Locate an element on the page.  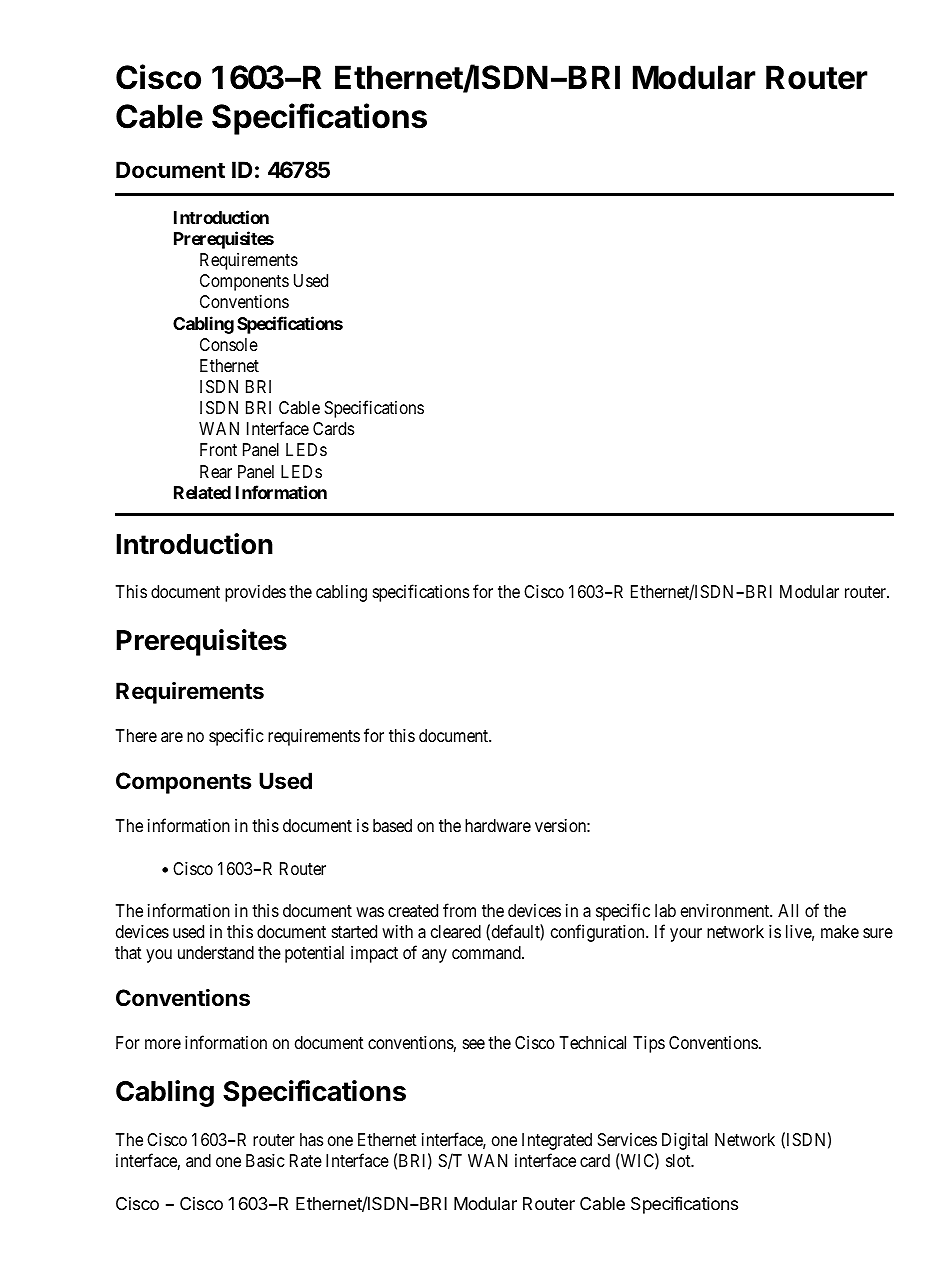
provides is located at coordinates (255, 593).
